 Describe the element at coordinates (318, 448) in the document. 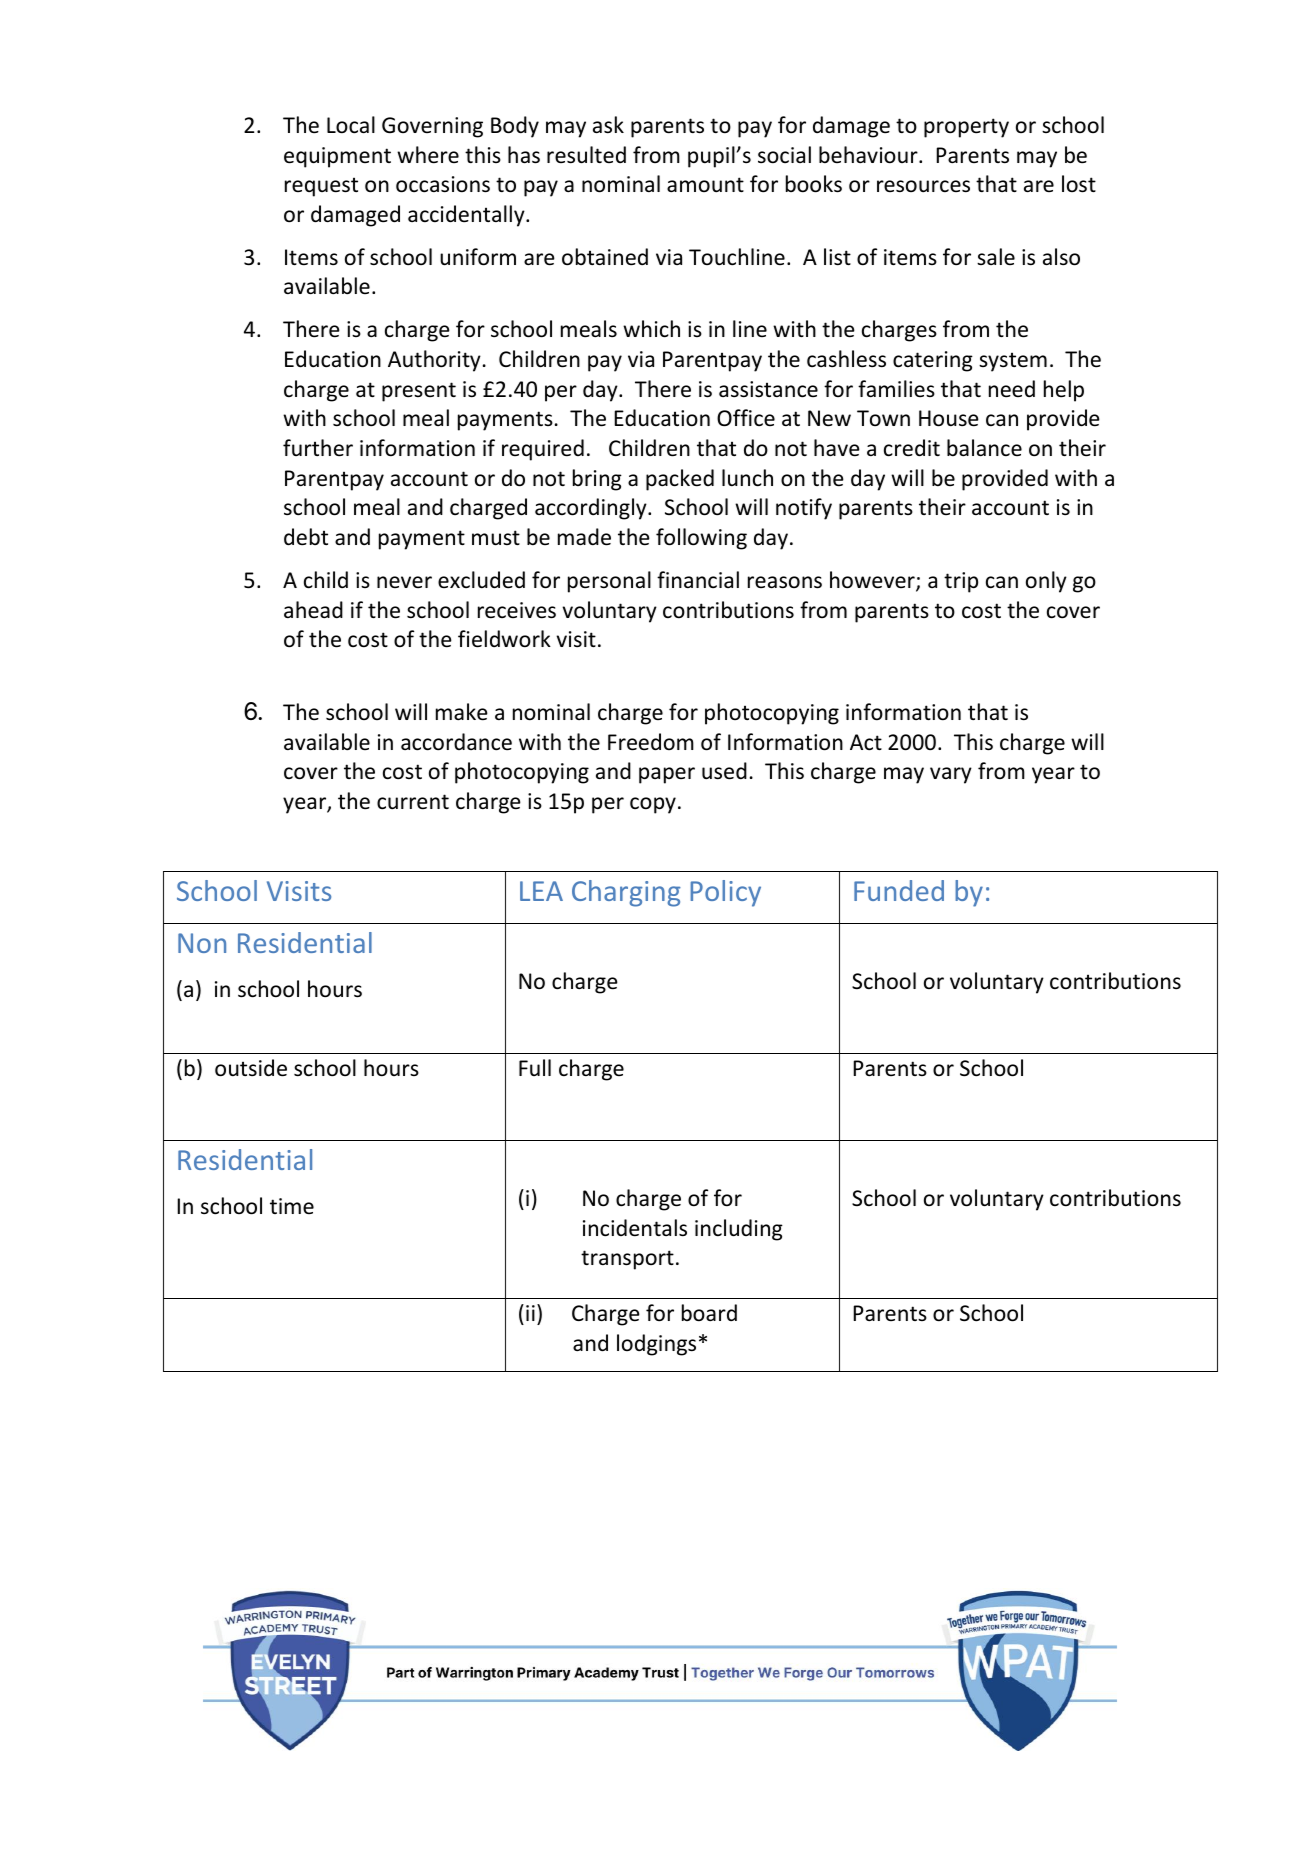

I see `further` at that location.
